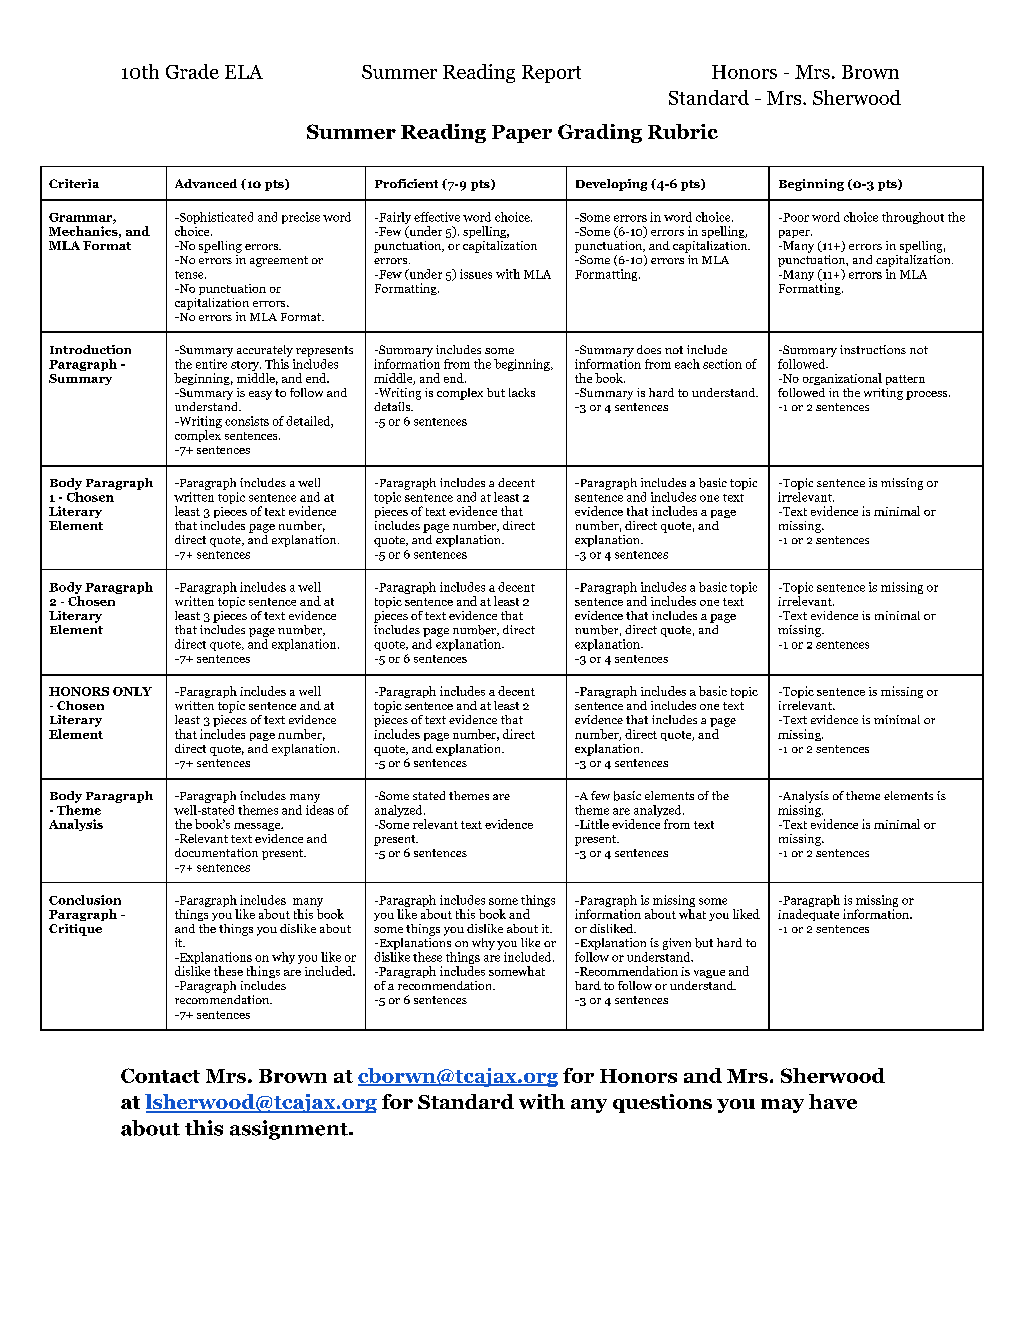 This screenshot has height=1325, width=1024. I want to click on lacks, so click(522, 392).
